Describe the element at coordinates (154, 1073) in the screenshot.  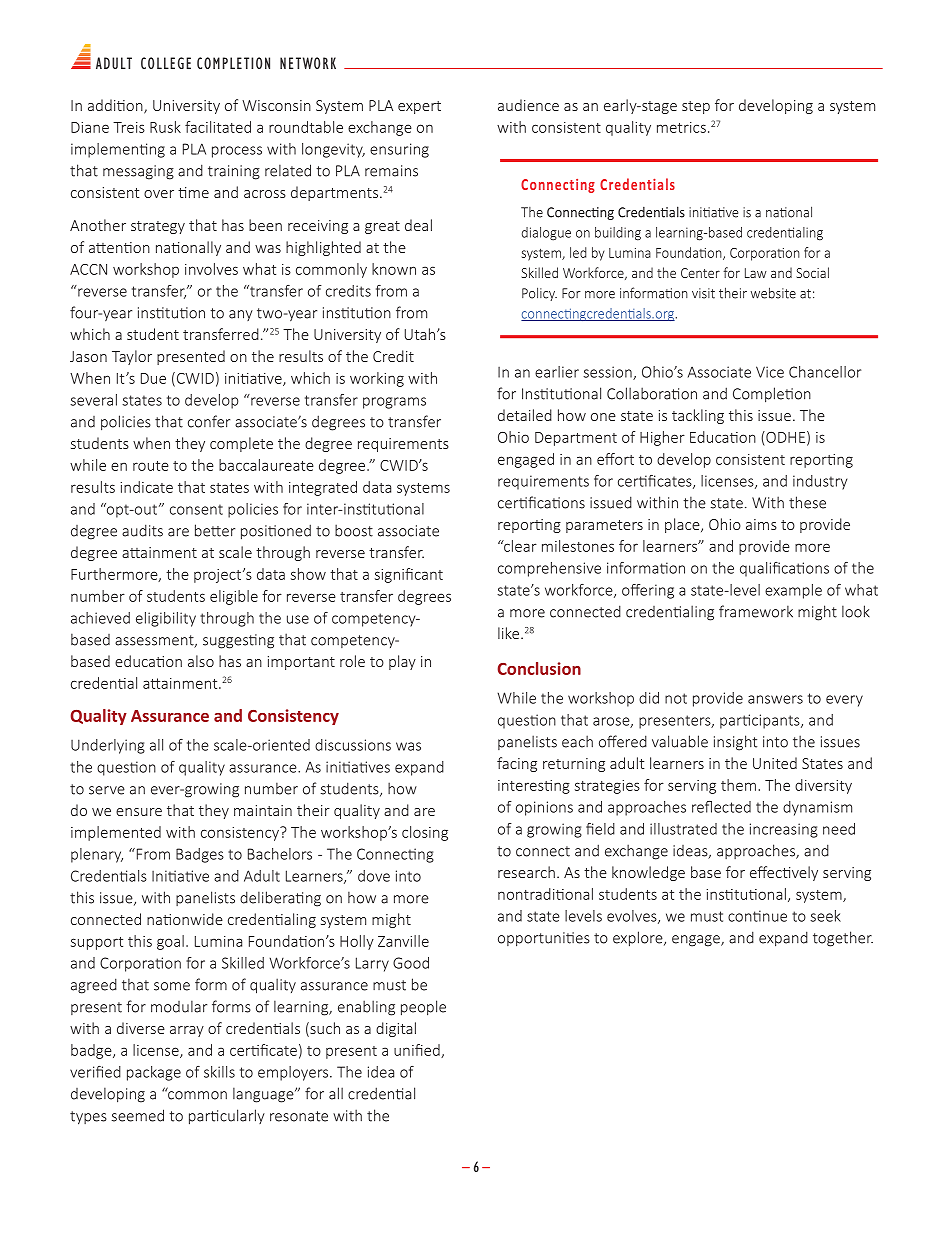
I see `package` at that location.
